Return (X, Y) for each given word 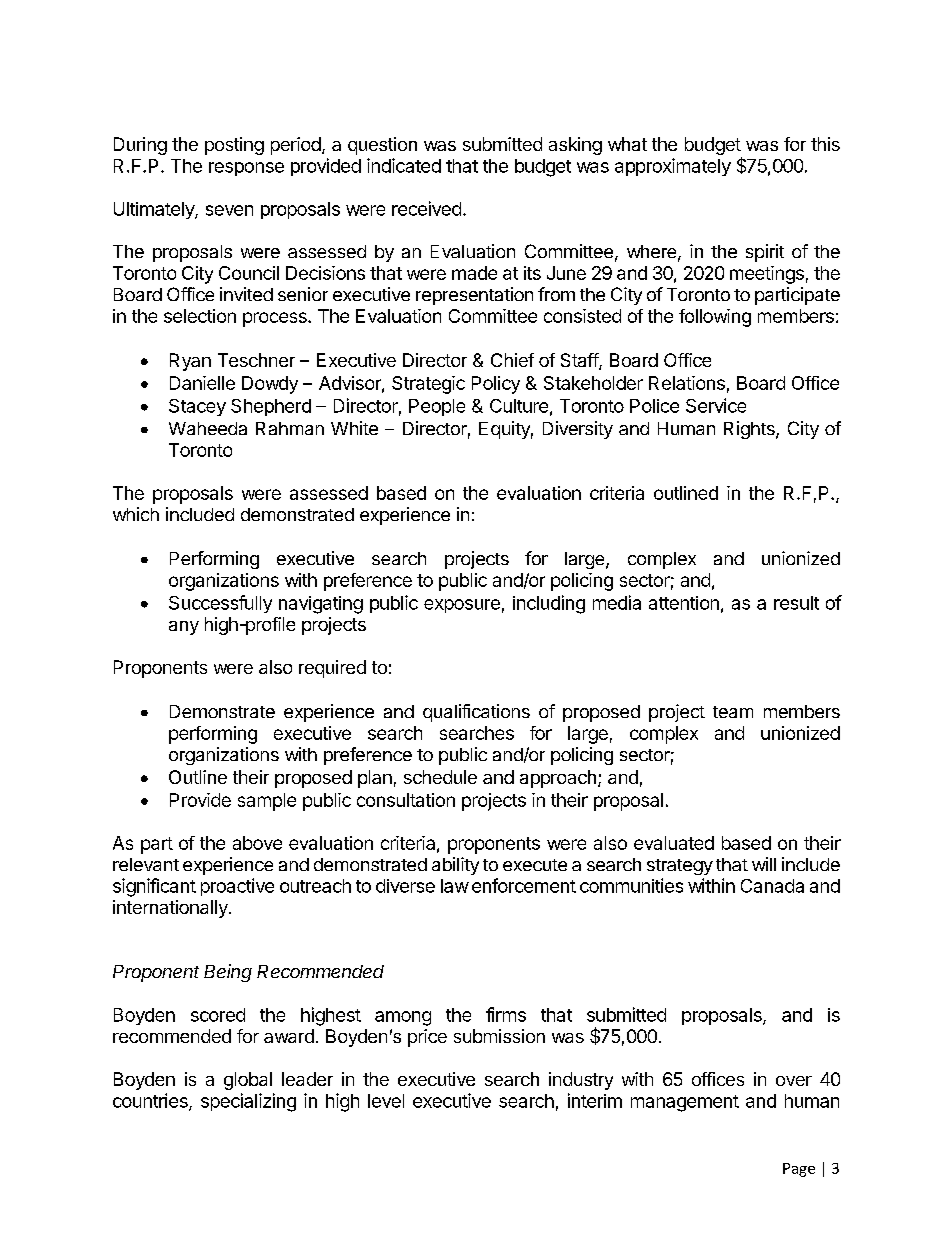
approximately (673, 167)
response (246, 169)
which (136, 514)
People (437, 407)
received (426, 208)
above (257, 843)
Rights (750, 430)
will (764, 864)
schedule (440, 777)
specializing (248, 1102)
